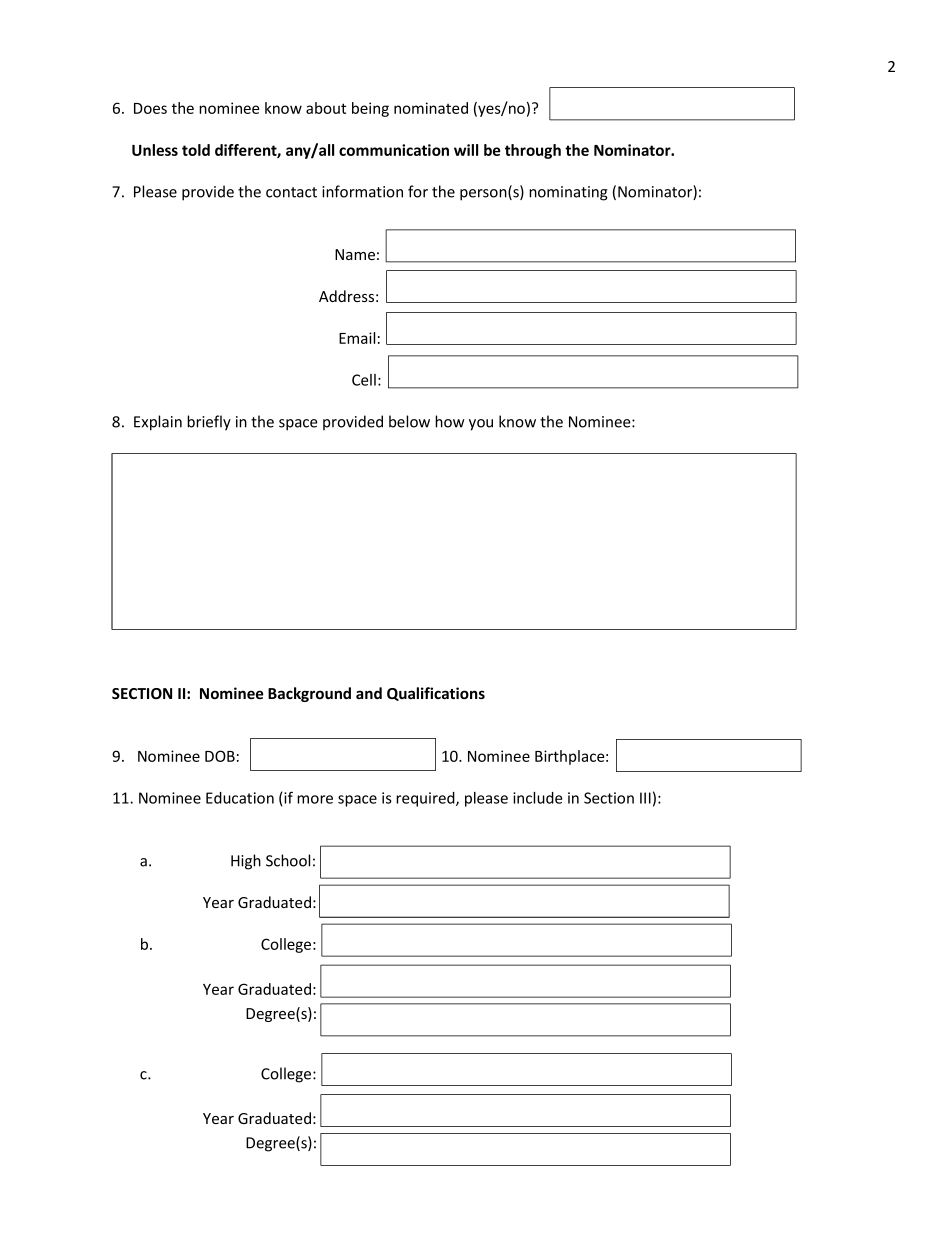 The height and width of the image is (1233, 952). Describe the element at coordinates (538, 798) in the image. I see `include` at that location.
